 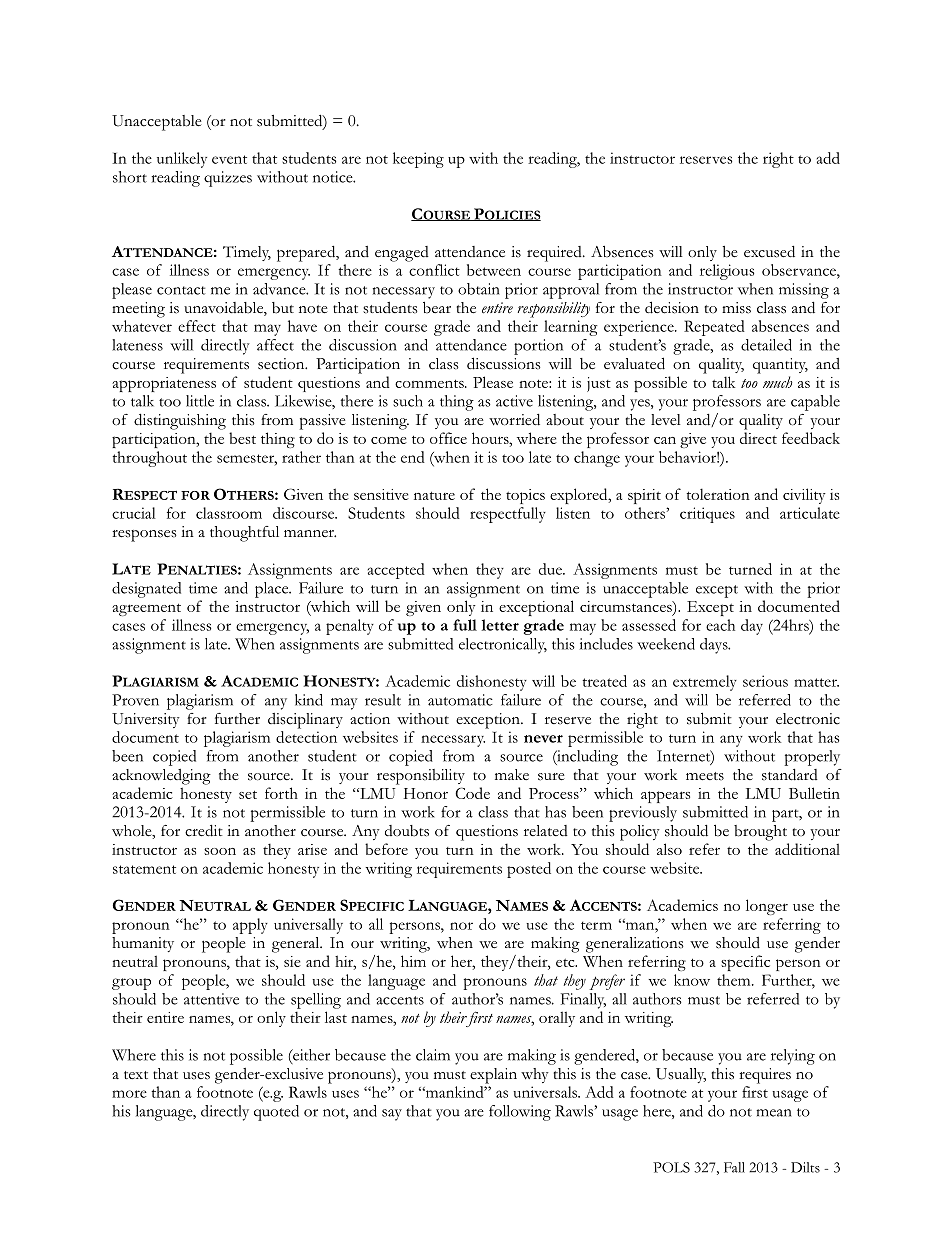 What do you see at coordinates (705, 776) in the page?
I see `meets` at bounding box center [705, 776].
